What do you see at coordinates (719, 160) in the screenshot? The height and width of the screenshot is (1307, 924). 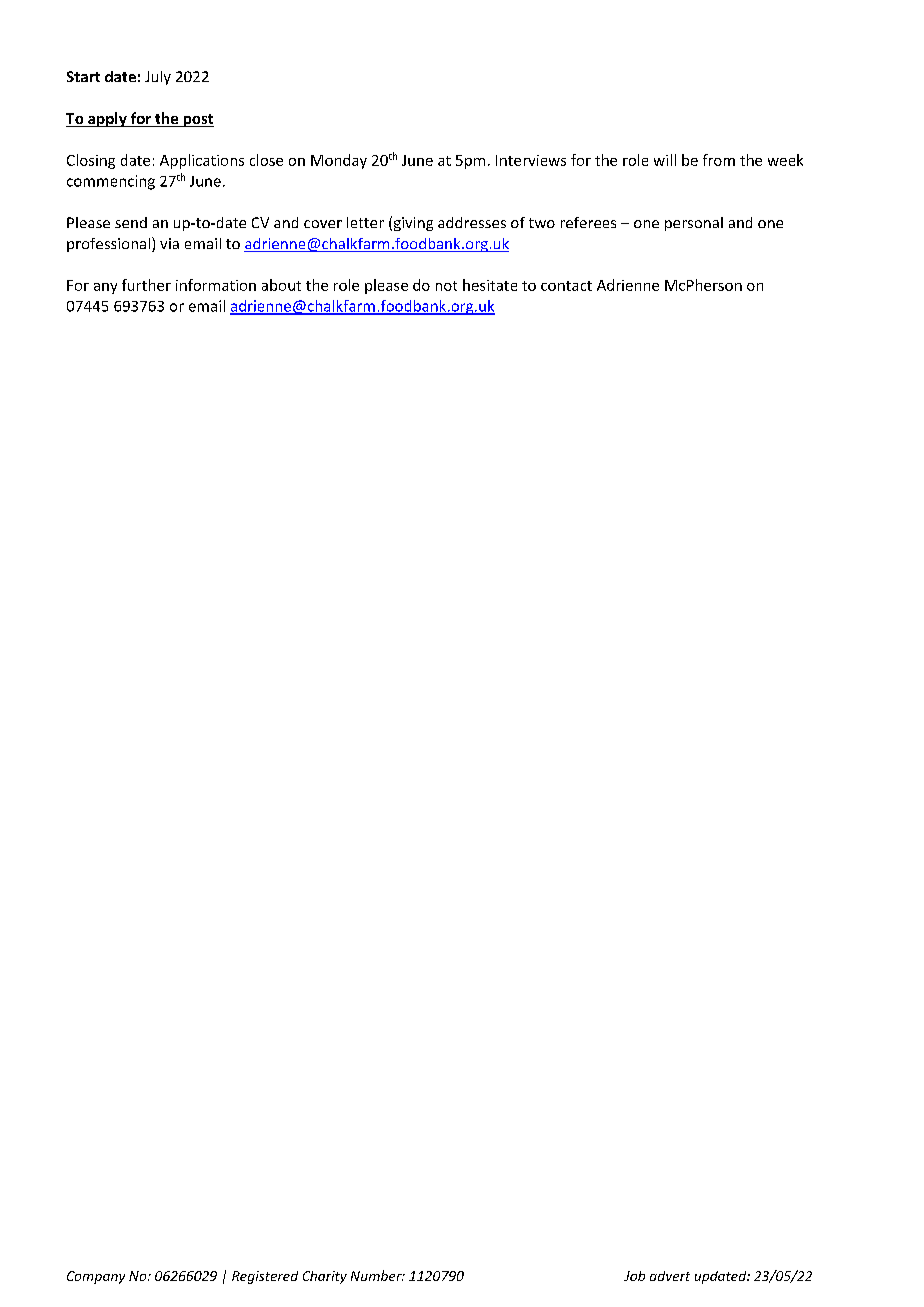 I see `from` at bounding box center [719, 160].
